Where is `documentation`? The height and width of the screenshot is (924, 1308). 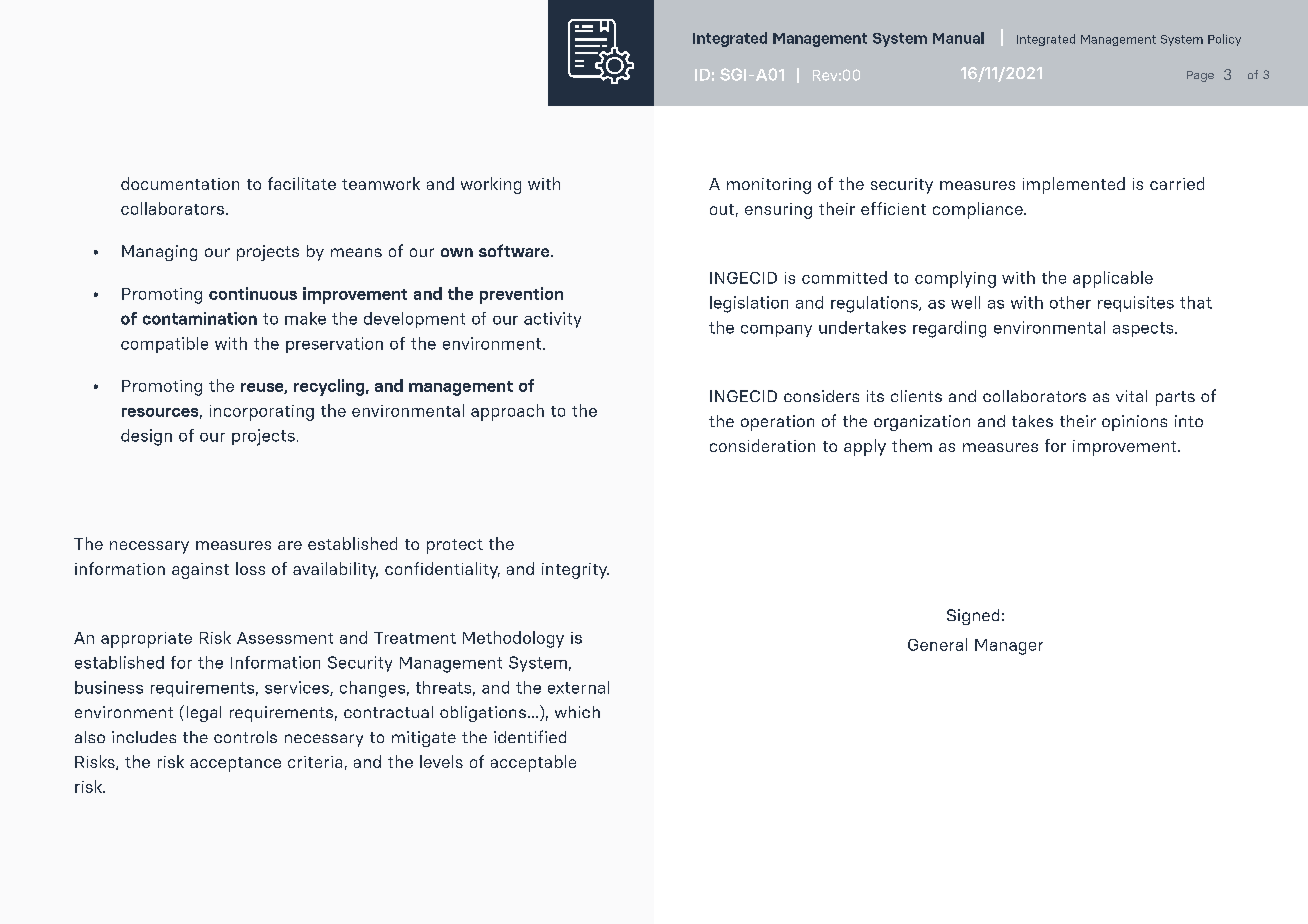 documentation is located at coordinates (180, 183).
